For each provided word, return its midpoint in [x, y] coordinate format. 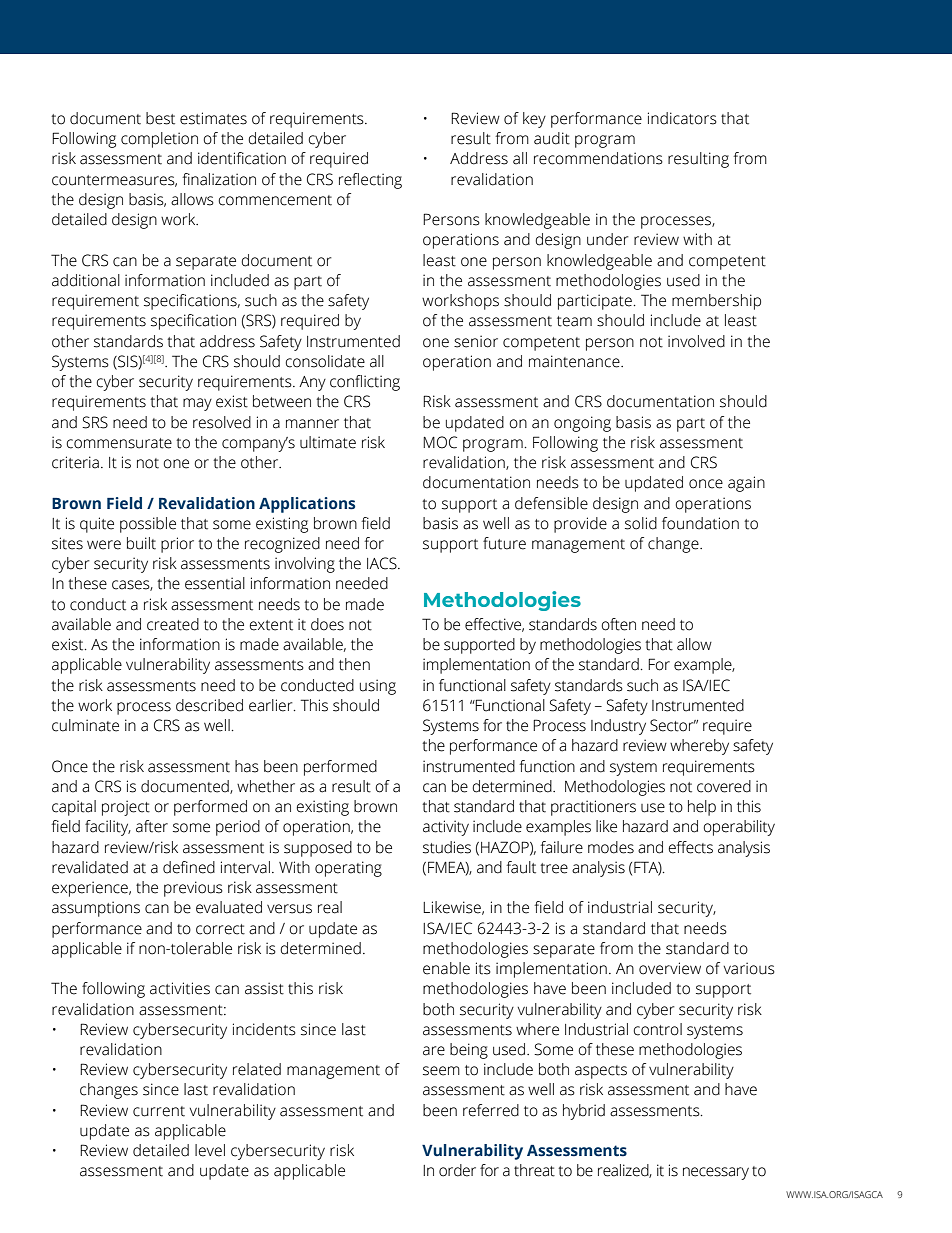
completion [159, 140]
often [618, 624]
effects [691, 847]
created [173, 624]
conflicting [365, 383]
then [354, 664]
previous [193, 889]
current [159, 1111]
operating [348, 869]
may [197, 404]
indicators [682, 118]
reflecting [370, 181]
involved [696, 341]
